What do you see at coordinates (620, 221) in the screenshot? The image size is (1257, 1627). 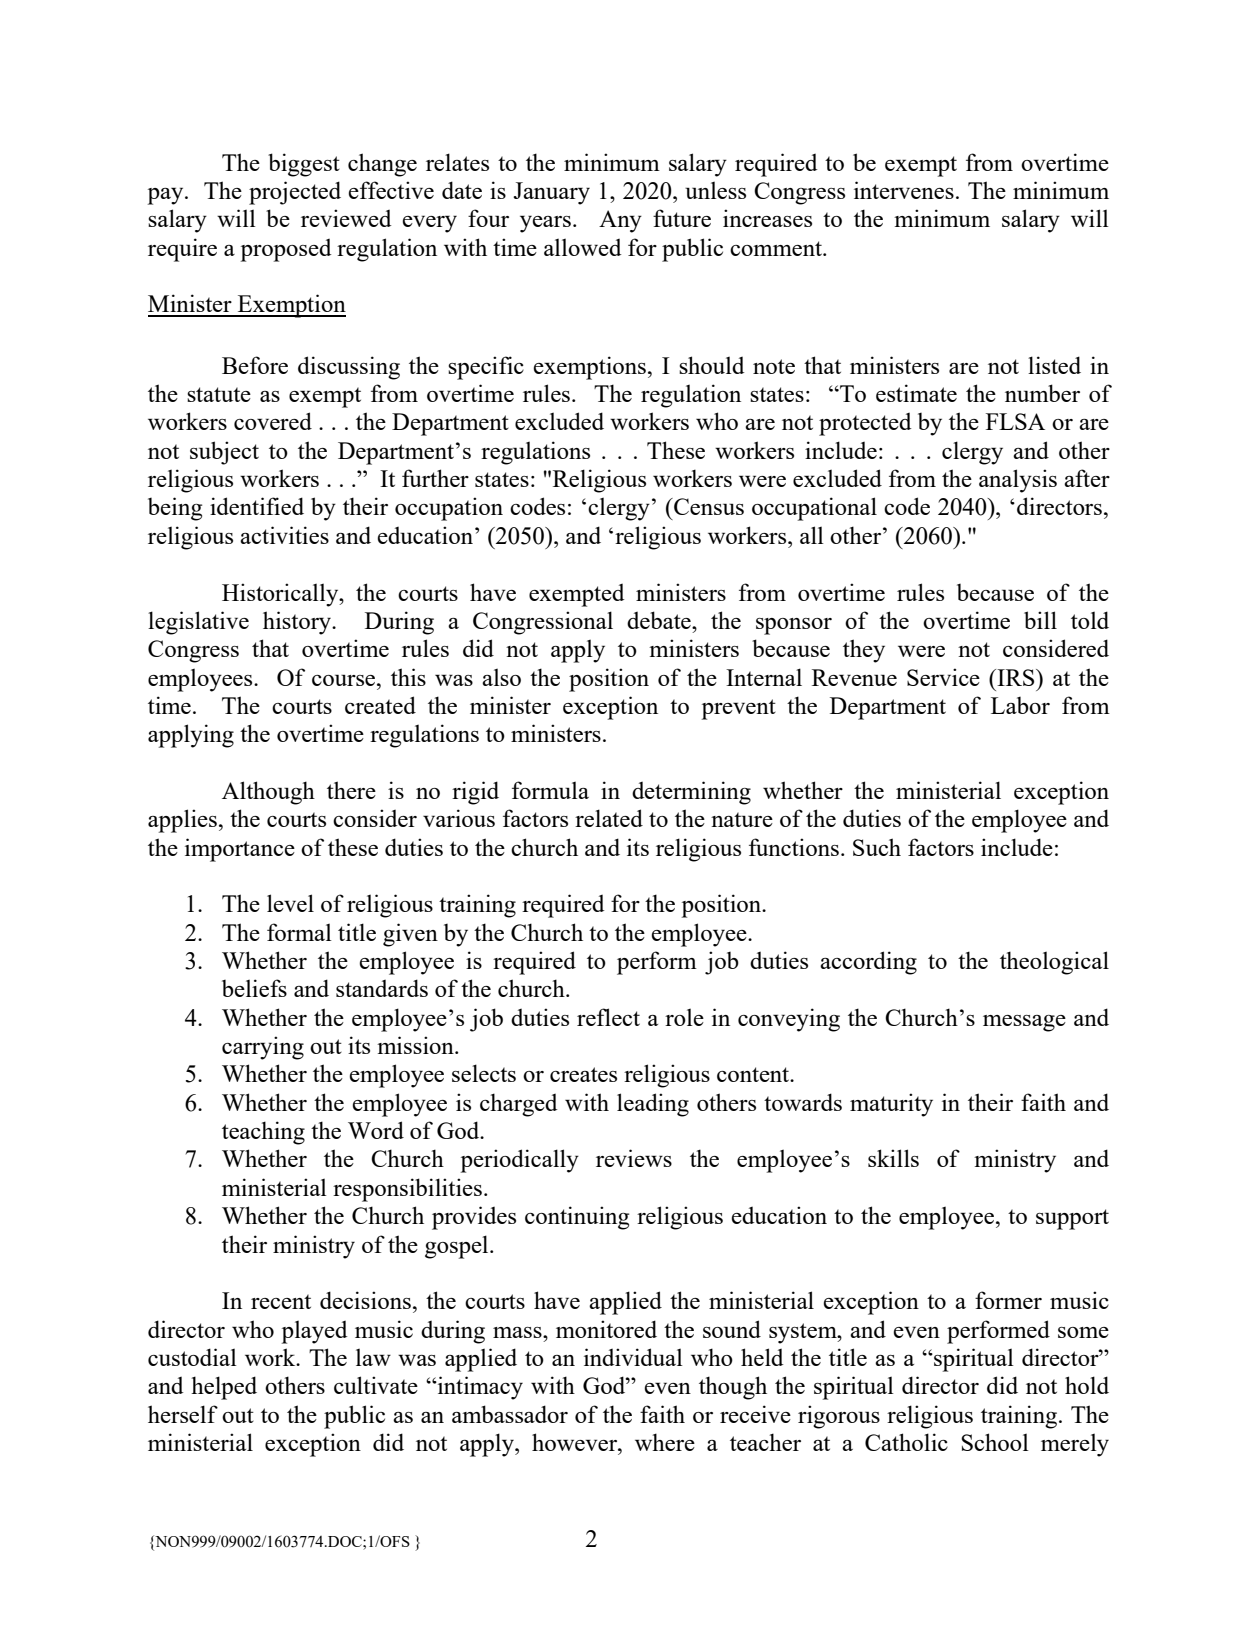 I see `Any` at bounding box center [620, 221].
